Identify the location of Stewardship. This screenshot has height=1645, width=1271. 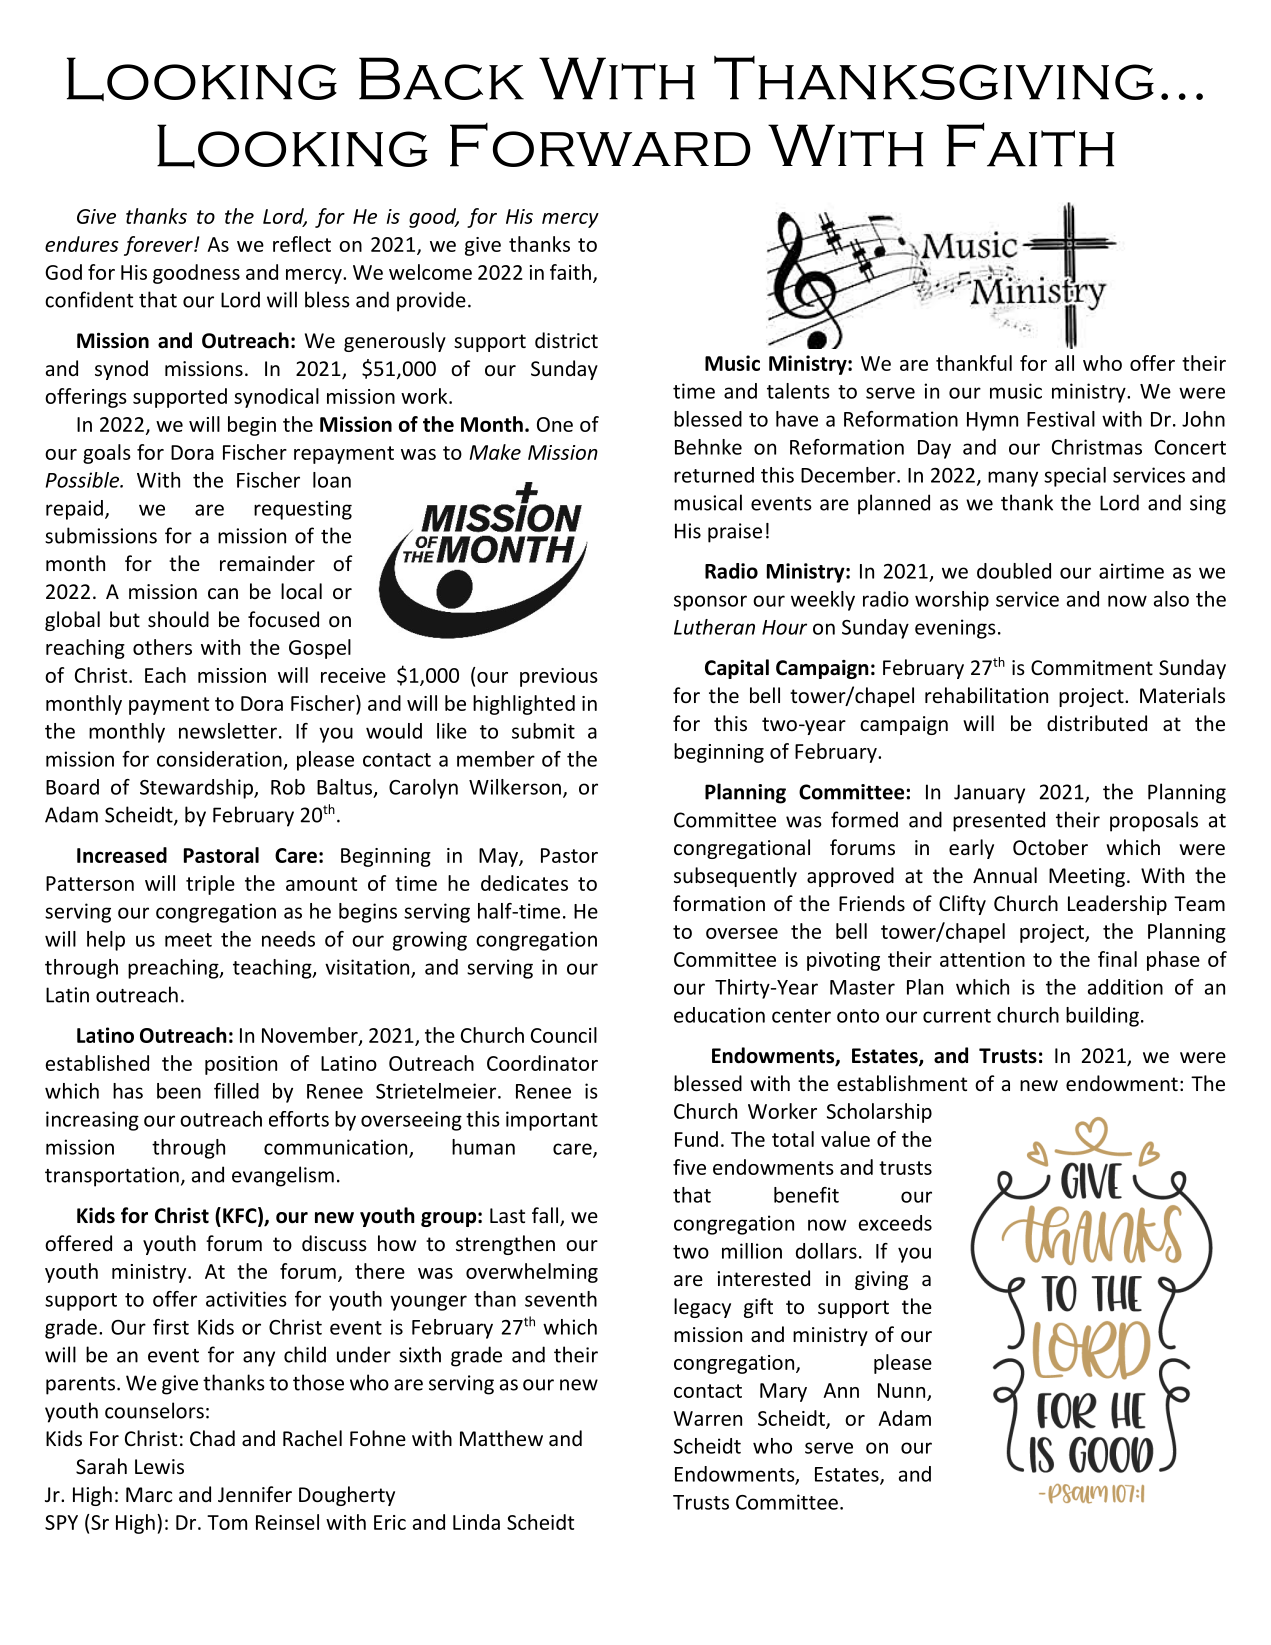
(197, 789).
